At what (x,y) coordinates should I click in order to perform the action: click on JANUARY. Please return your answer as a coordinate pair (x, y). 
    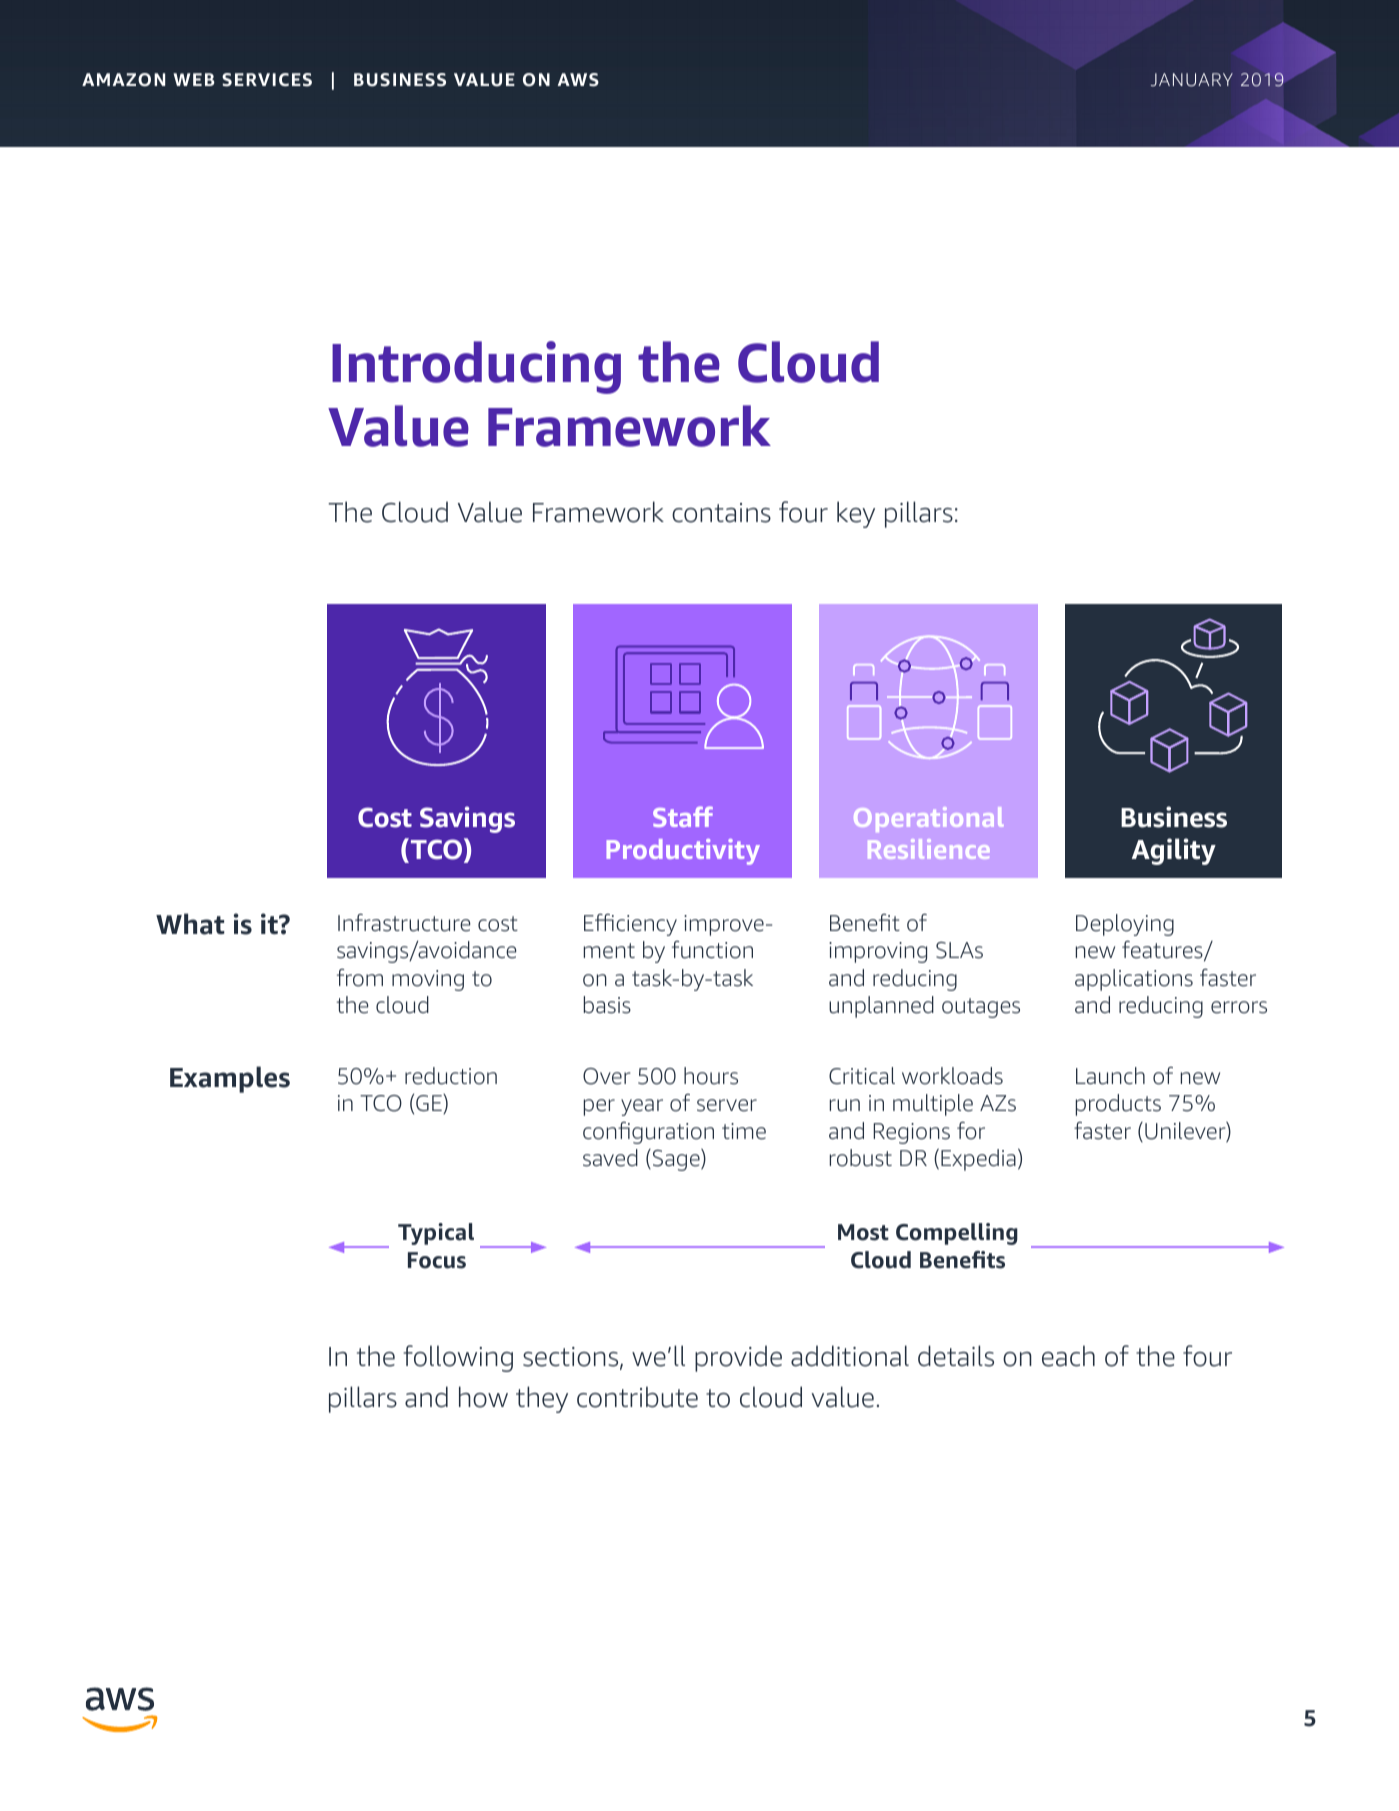
    Looking at the image, I should click on (1192, 80).
